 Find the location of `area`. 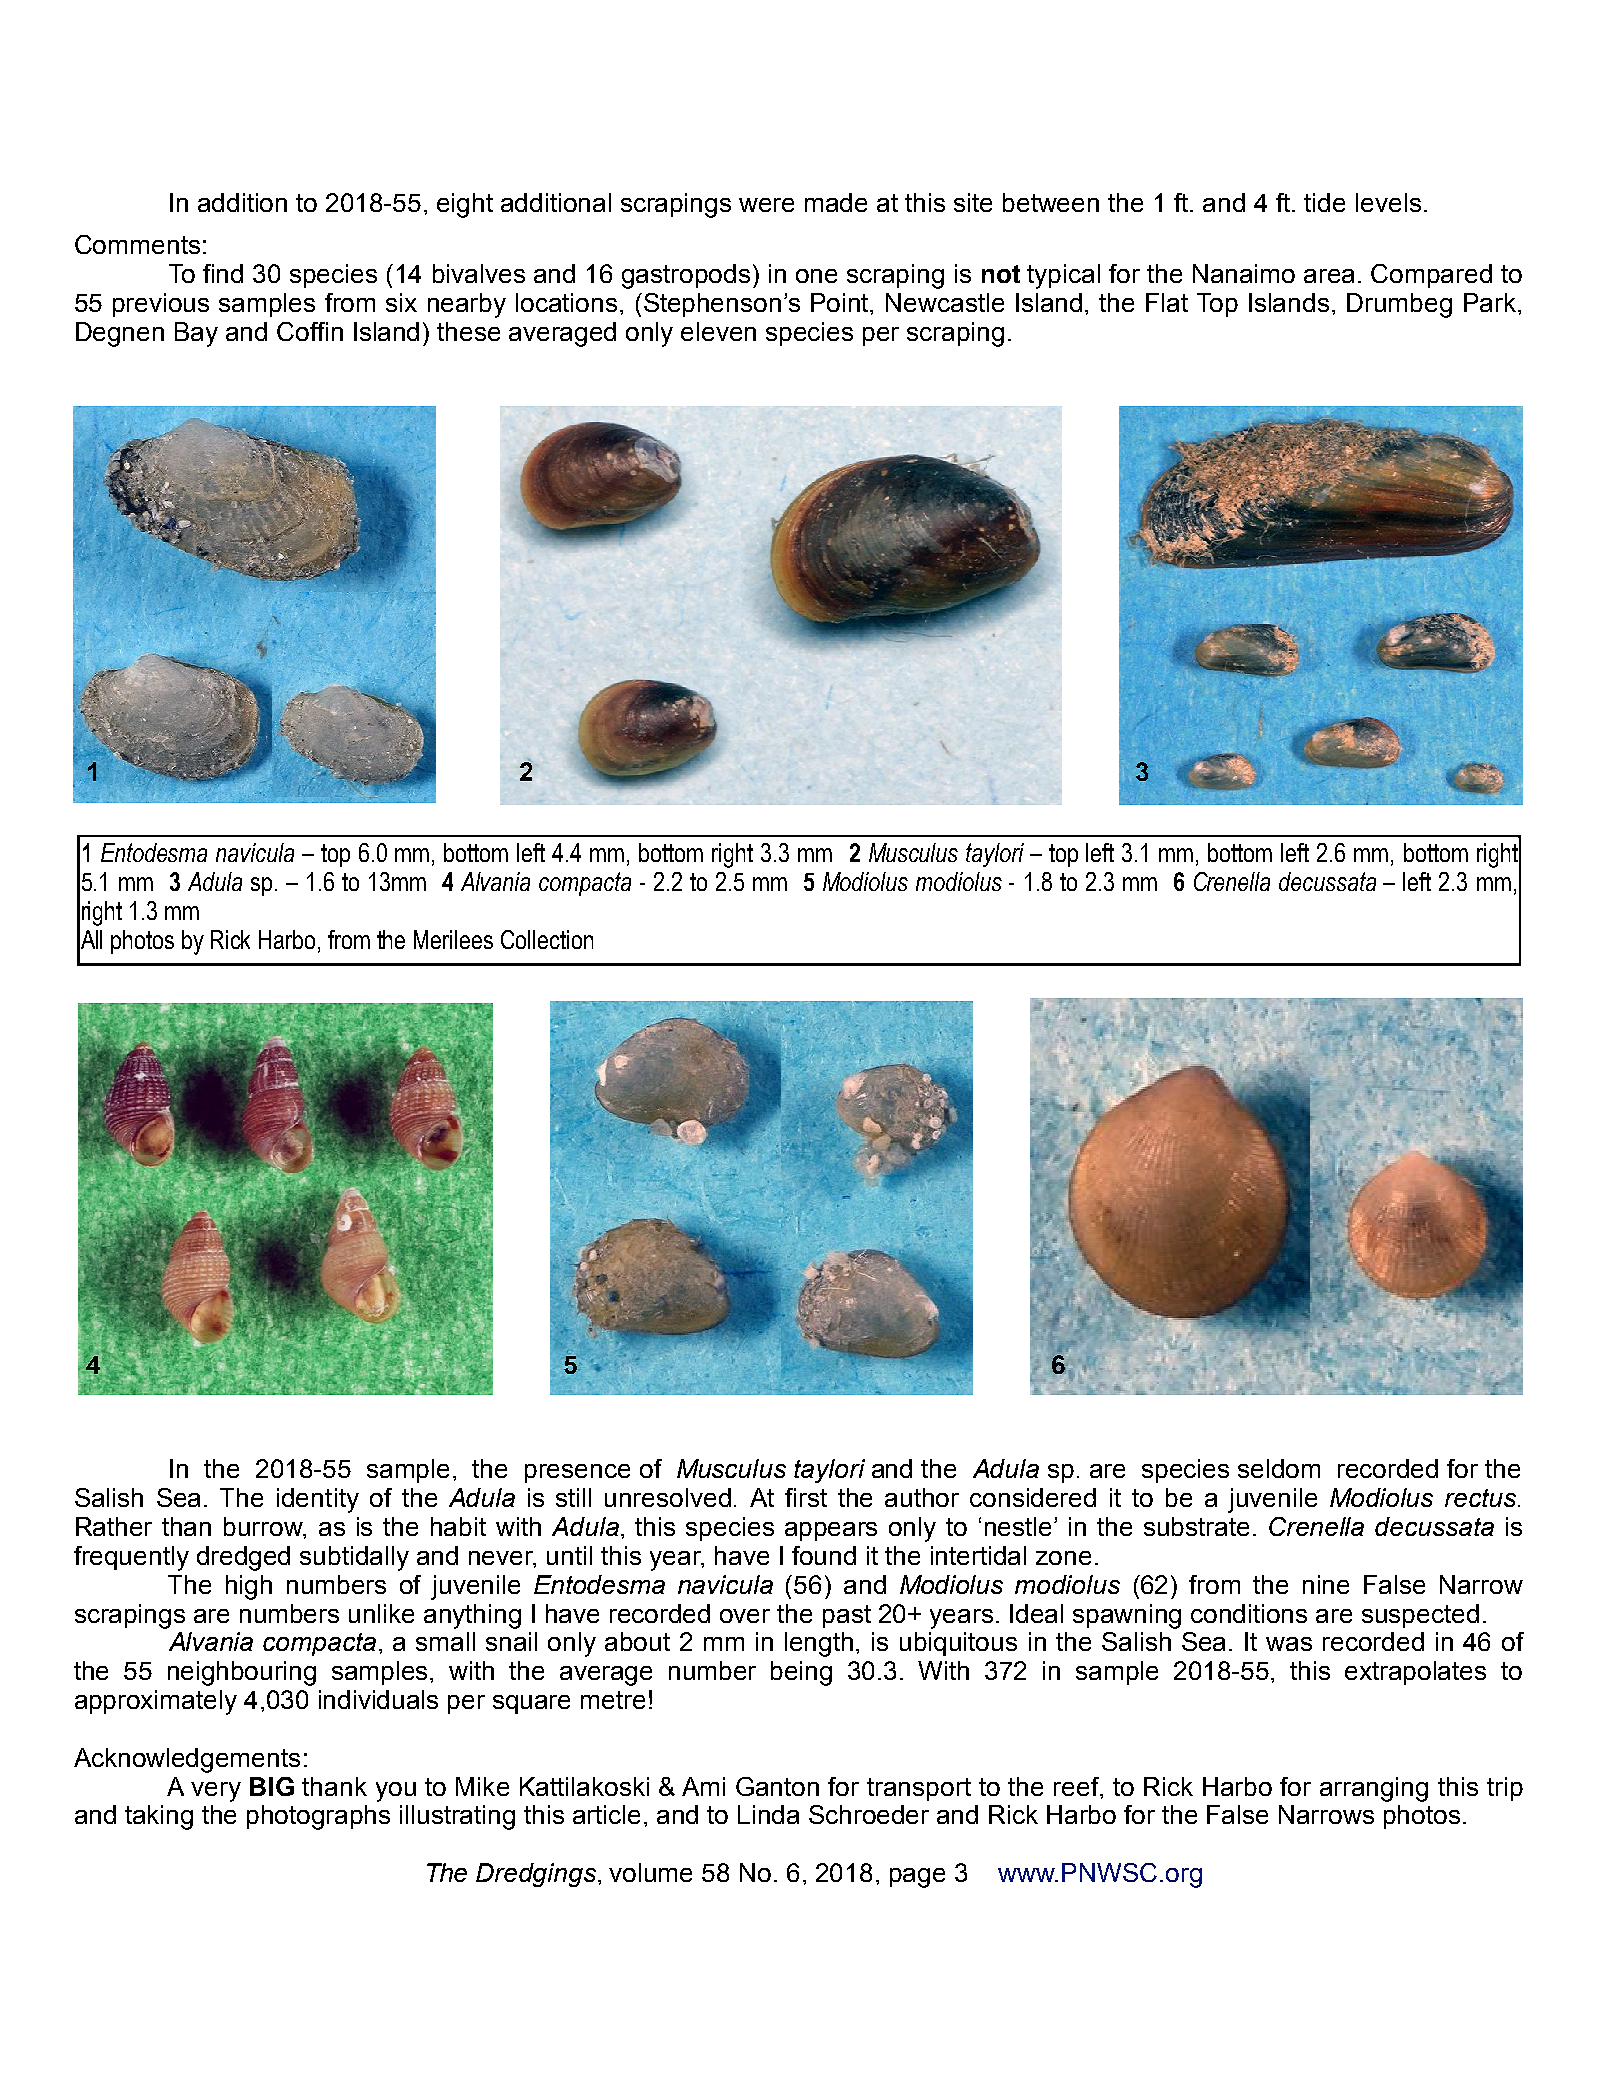

area is located at coordinates (1329, 276).
